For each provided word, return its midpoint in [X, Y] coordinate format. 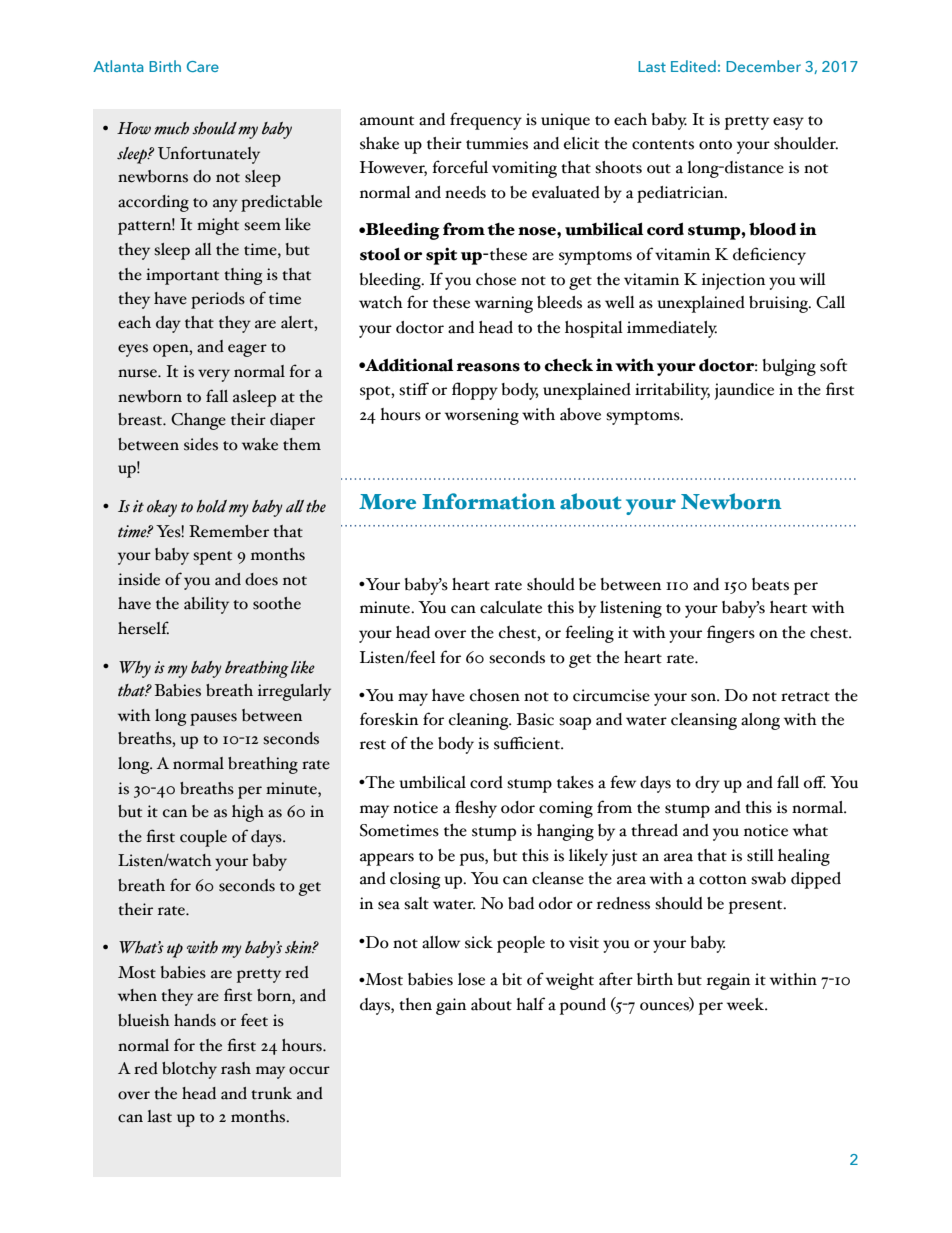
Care [203, 66]
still [760, 855]
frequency [486, 121]
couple [203, 838]
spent [212, 558]
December [763, 66]
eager [247, 350]
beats [770, 584]
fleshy [476, 809]
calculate [511, 607]
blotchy [189, 1070]
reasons [488, 367]
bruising [779, 304]
